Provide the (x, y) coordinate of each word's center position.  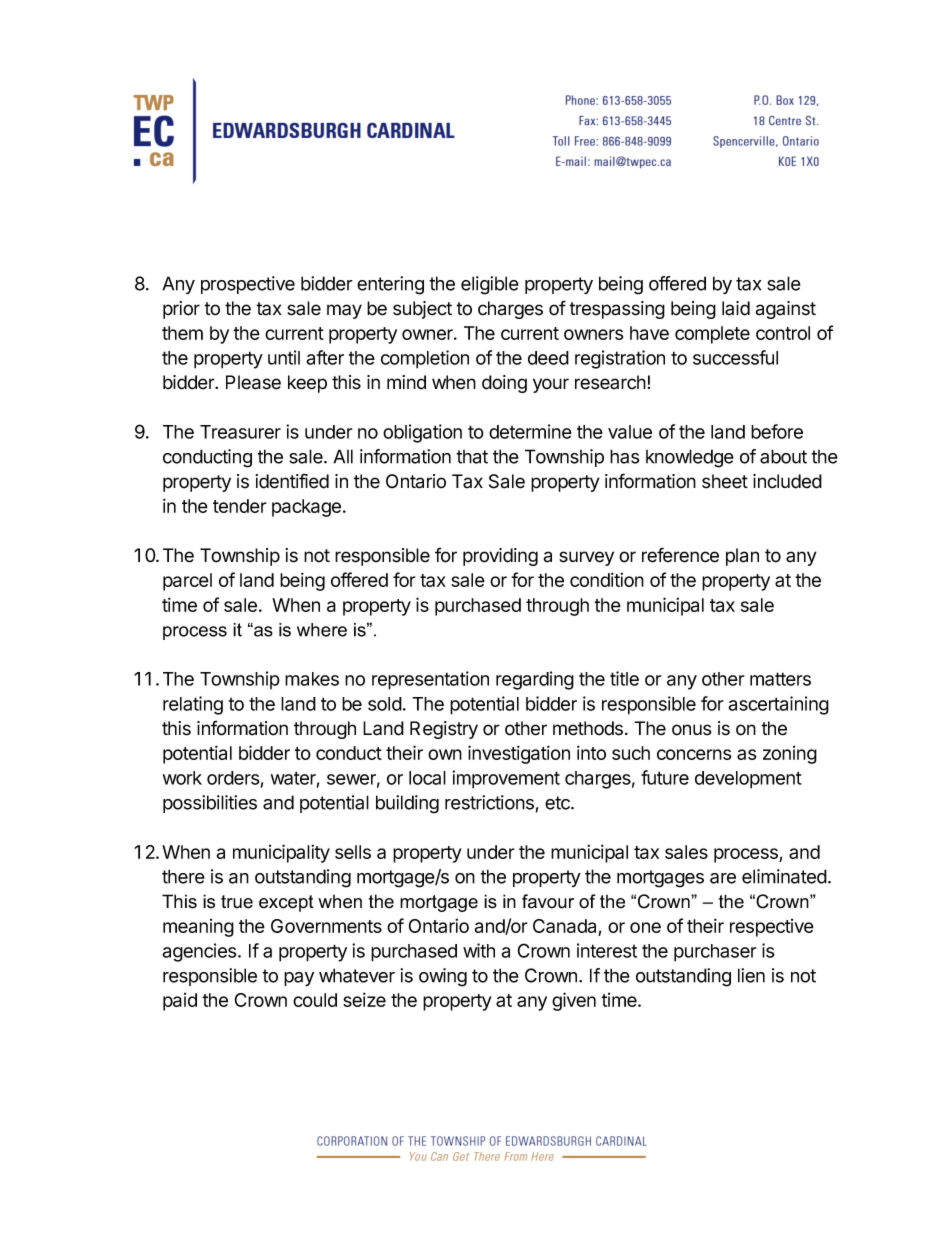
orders (233, 778)
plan (742, 557)
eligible (490, 285)
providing (500, 557)
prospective (248, 285)
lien (751, 975)
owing (443, 977)
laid (736, 308)
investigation (519, 754)
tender (240, 506)
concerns (694, 754)
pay (299, 979)
